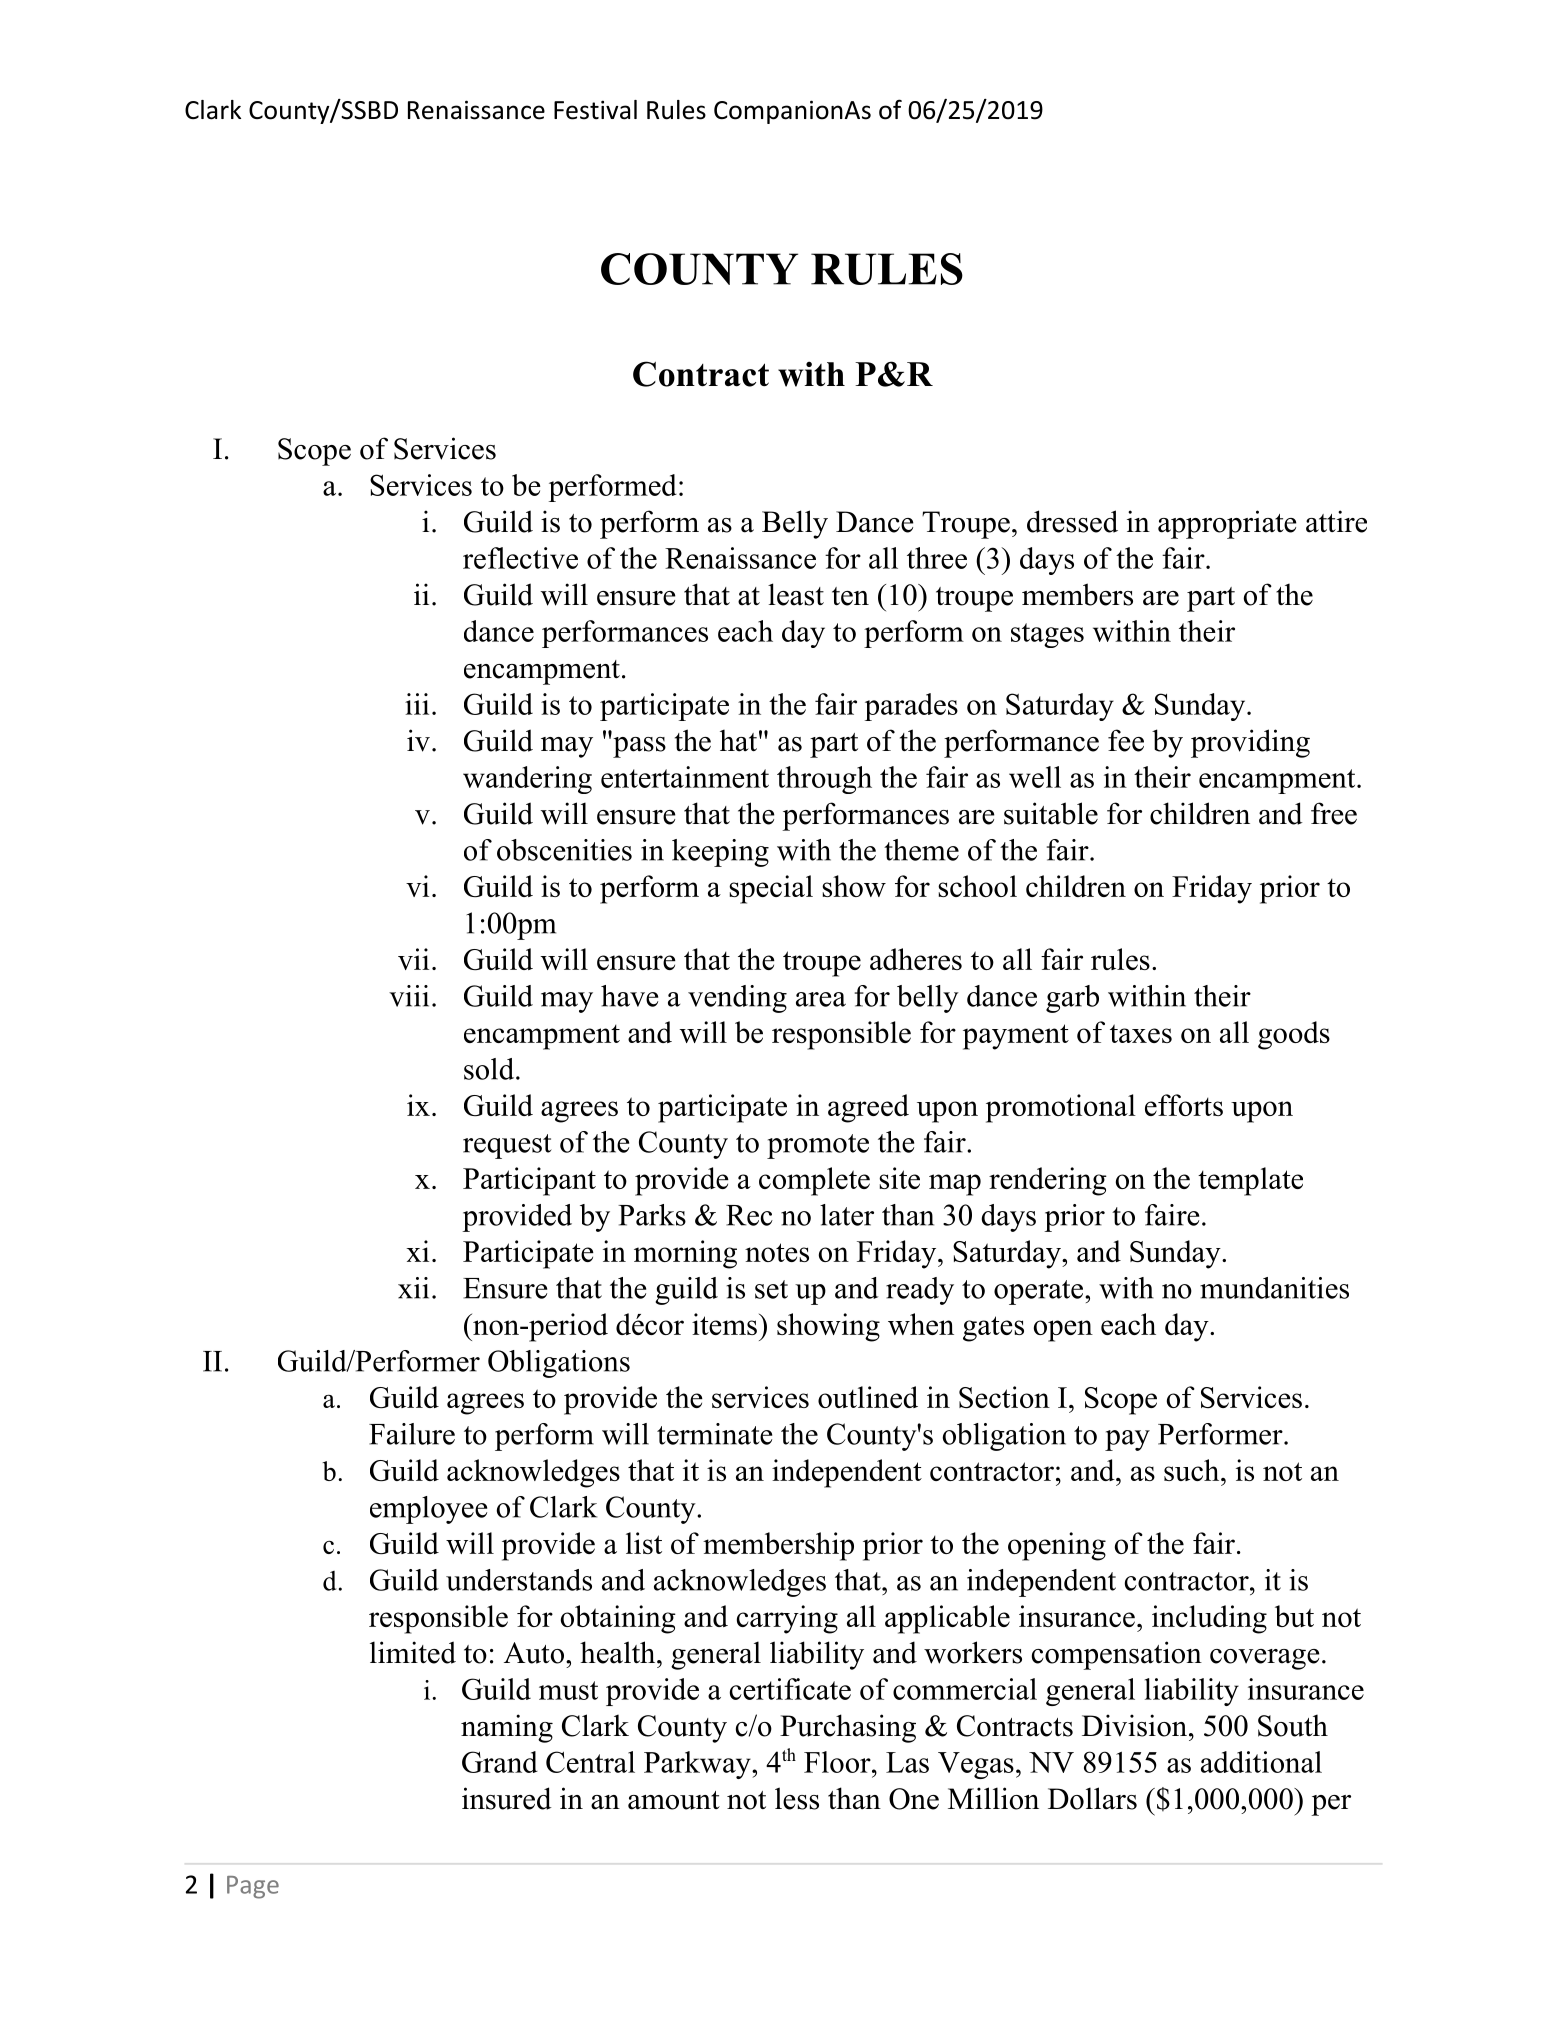 The image size is (1567, 2028). I want to click on appropriate, so click(1227, 524).
